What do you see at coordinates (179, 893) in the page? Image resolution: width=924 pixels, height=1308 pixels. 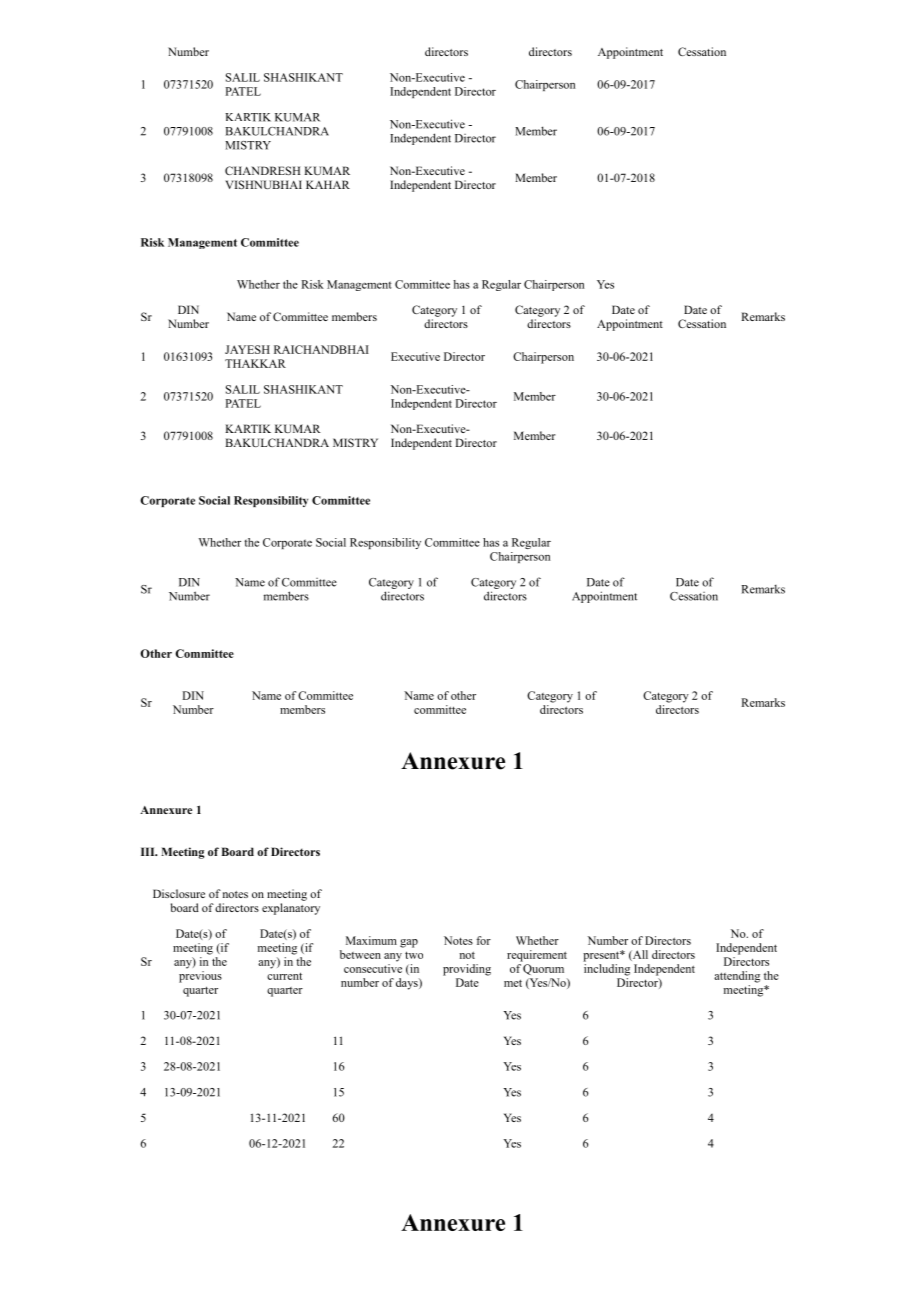 I see `Disclosure` at bounding box center [179, 893].
